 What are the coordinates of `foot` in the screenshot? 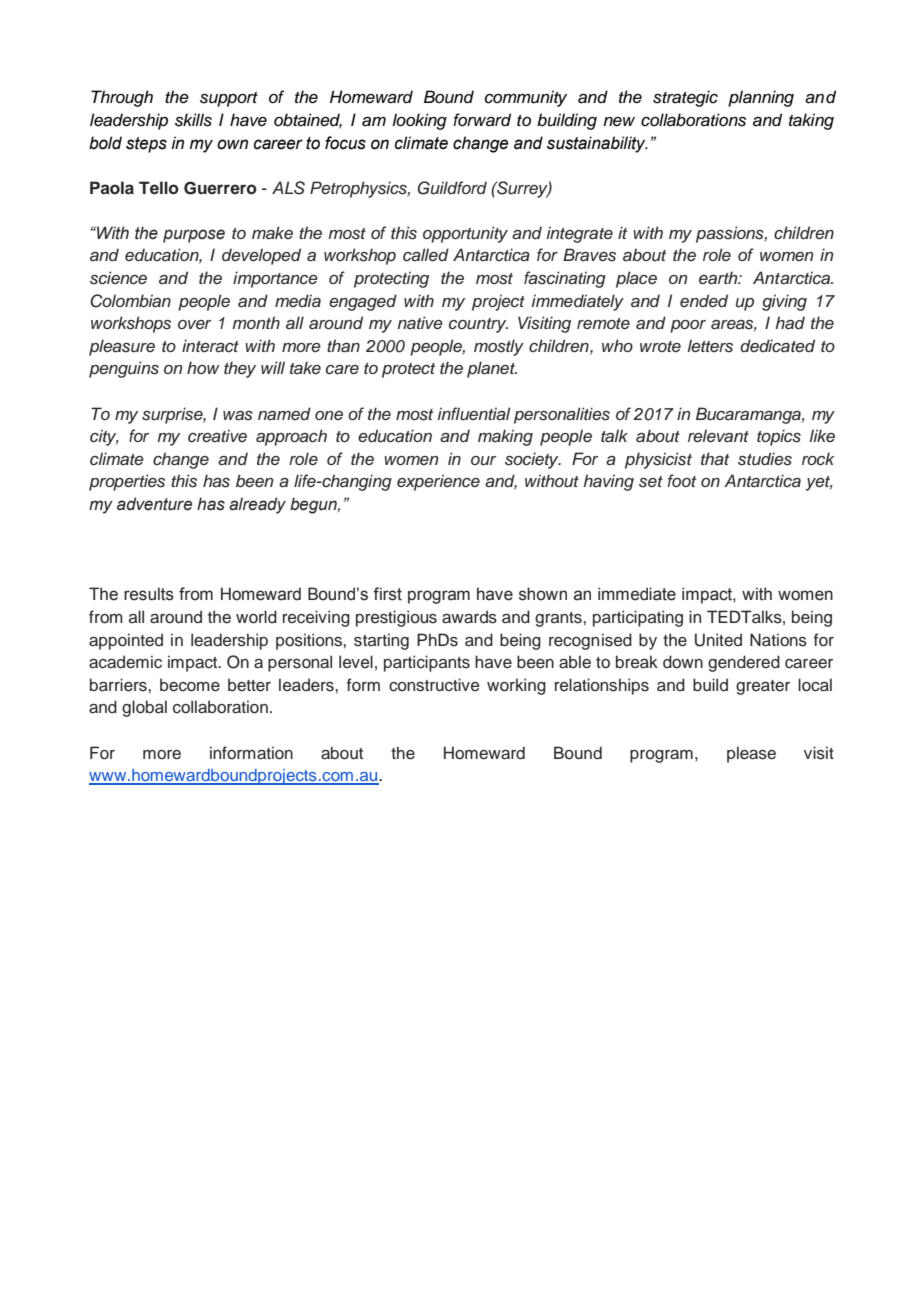 It's located at (681, 480).
